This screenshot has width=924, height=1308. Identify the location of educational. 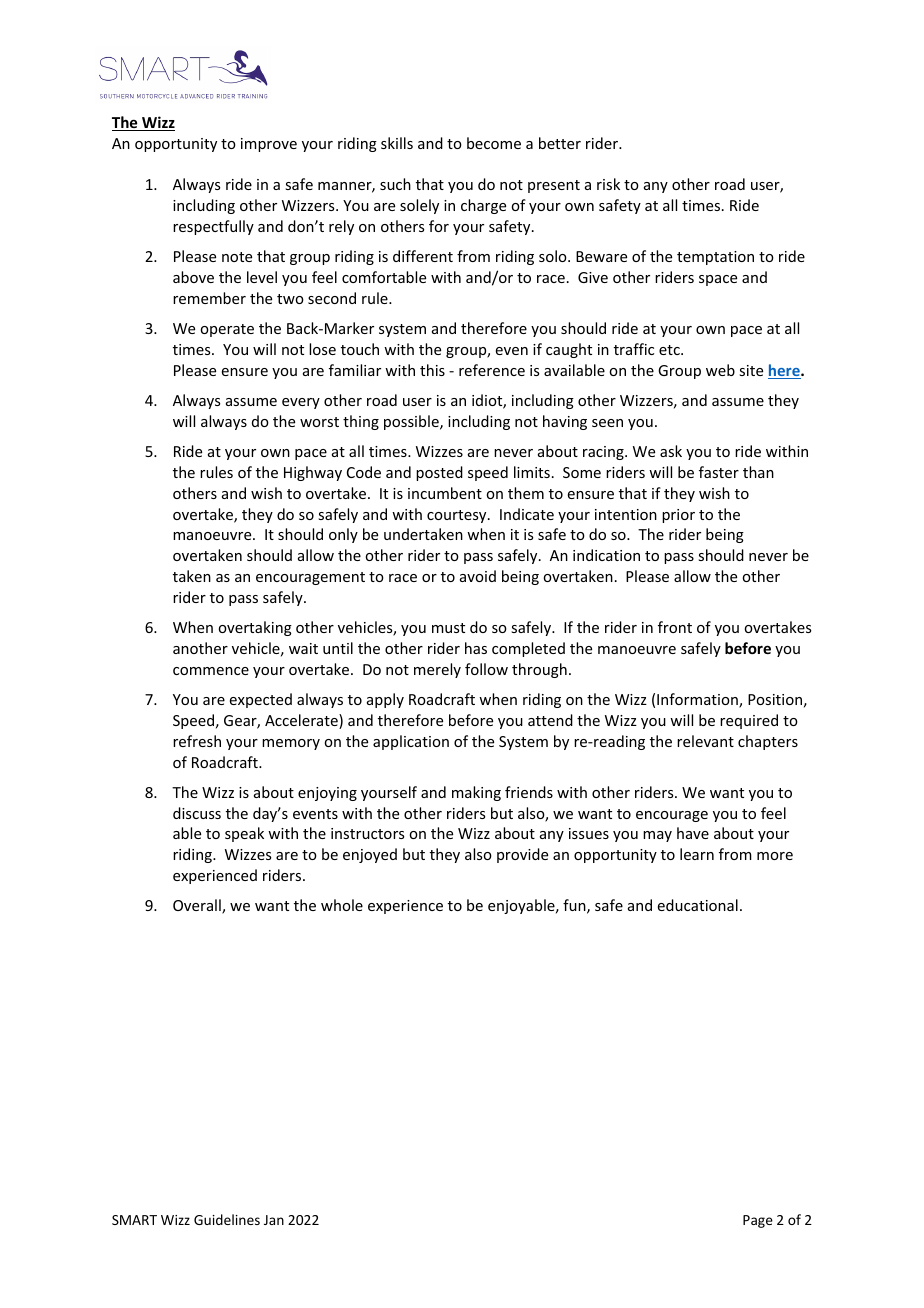
(698, 905).
